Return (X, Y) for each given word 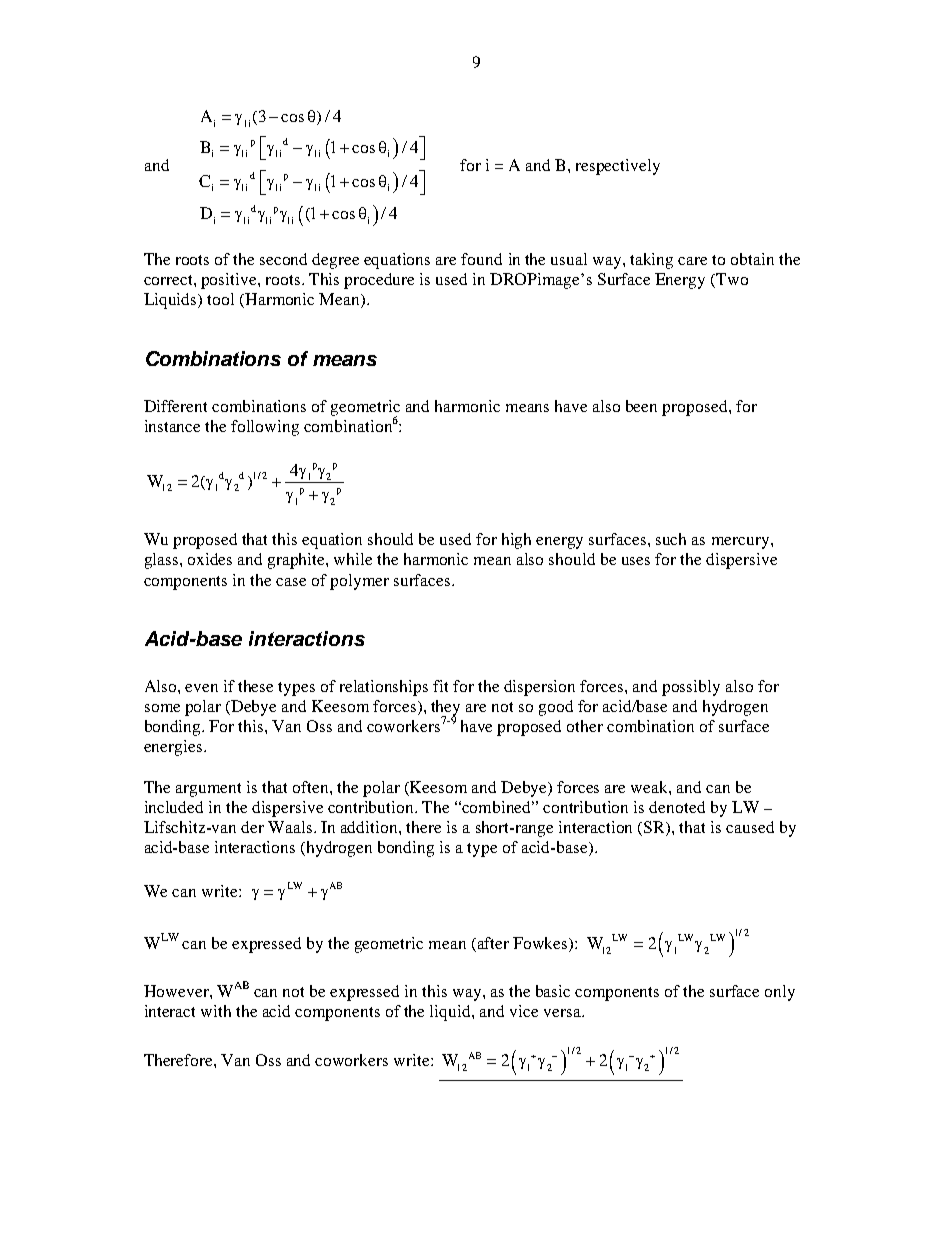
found (481, 259)
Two (731, 280)
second (283, 259)
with (216, 1011)
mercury (742, 543)
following (265, 428)
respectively (618, 167)
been (641, 406)
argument (208, 790)
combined (498, 807)
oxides (210, 559)
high (516, 541)
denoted (677, 807)
